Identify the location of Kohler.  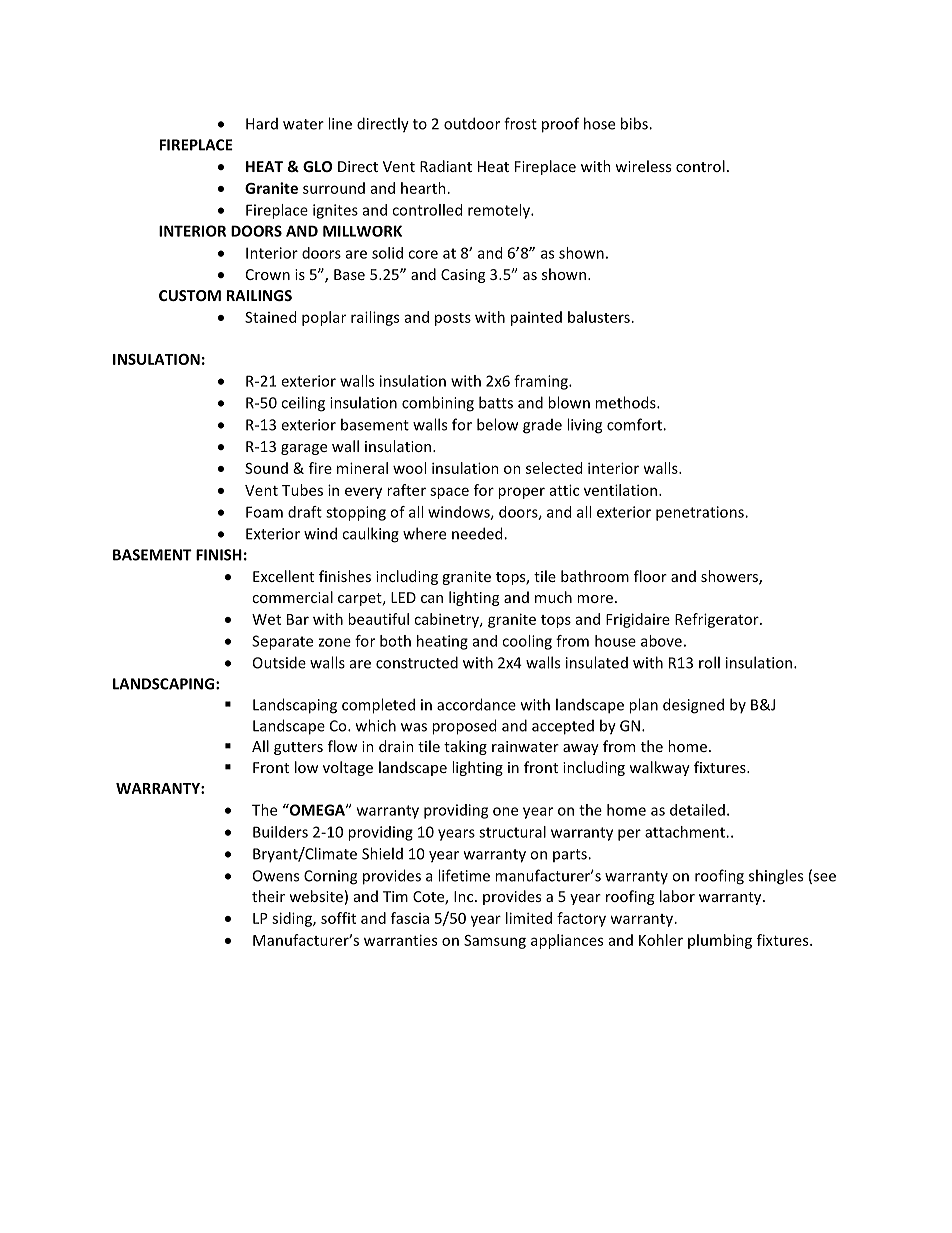
(661, 940).
